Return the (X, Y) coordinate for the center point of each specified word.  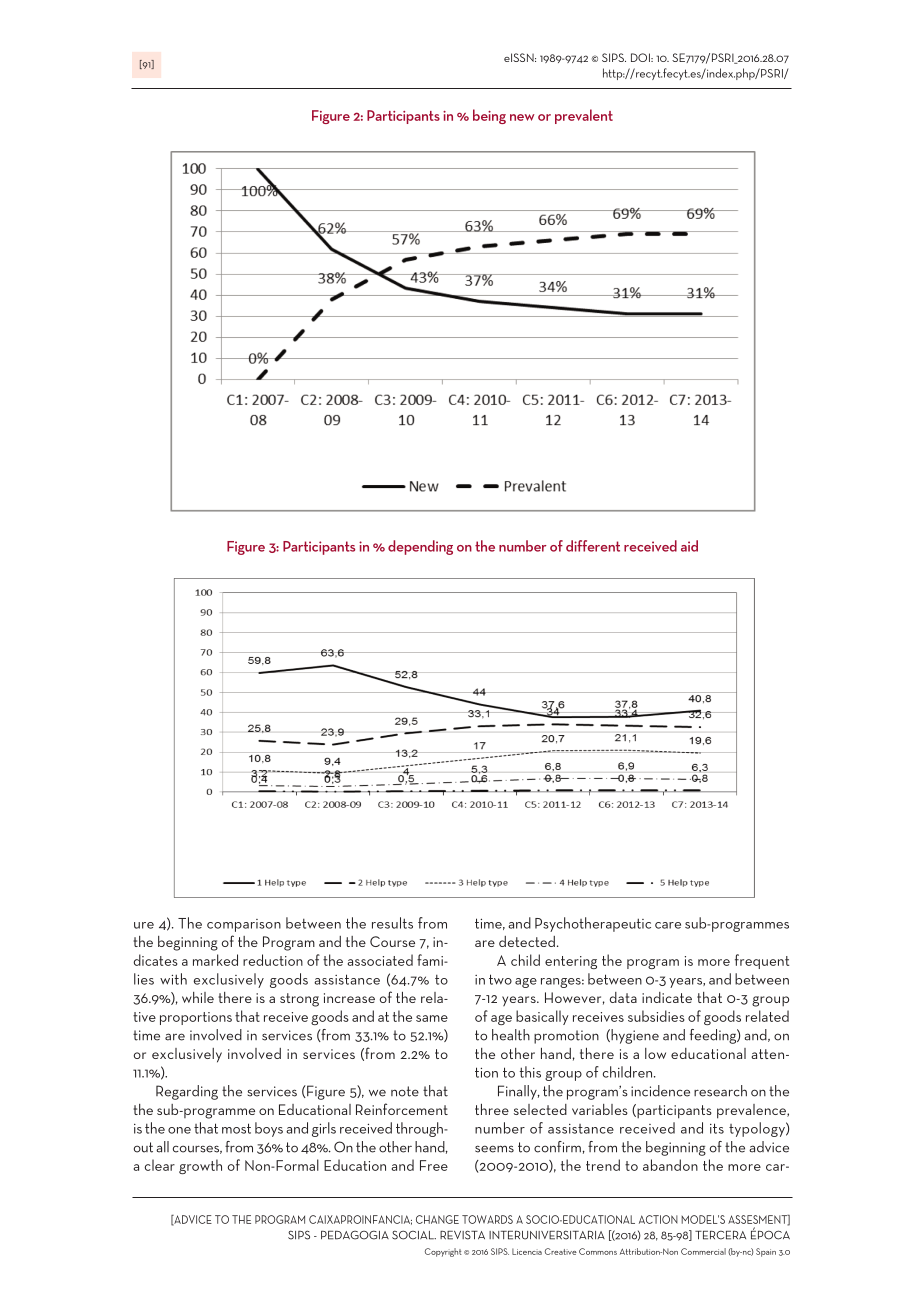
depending (420, 547)
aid (689, 546)
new (522, 117)
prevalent (584, 116)
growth (200, 1166)
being (489, 116)
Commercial (703, 1251)
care (668, 925)
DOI (641, 57)
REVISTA (462, 1235)
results (392, 923)
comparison (244, 925)
